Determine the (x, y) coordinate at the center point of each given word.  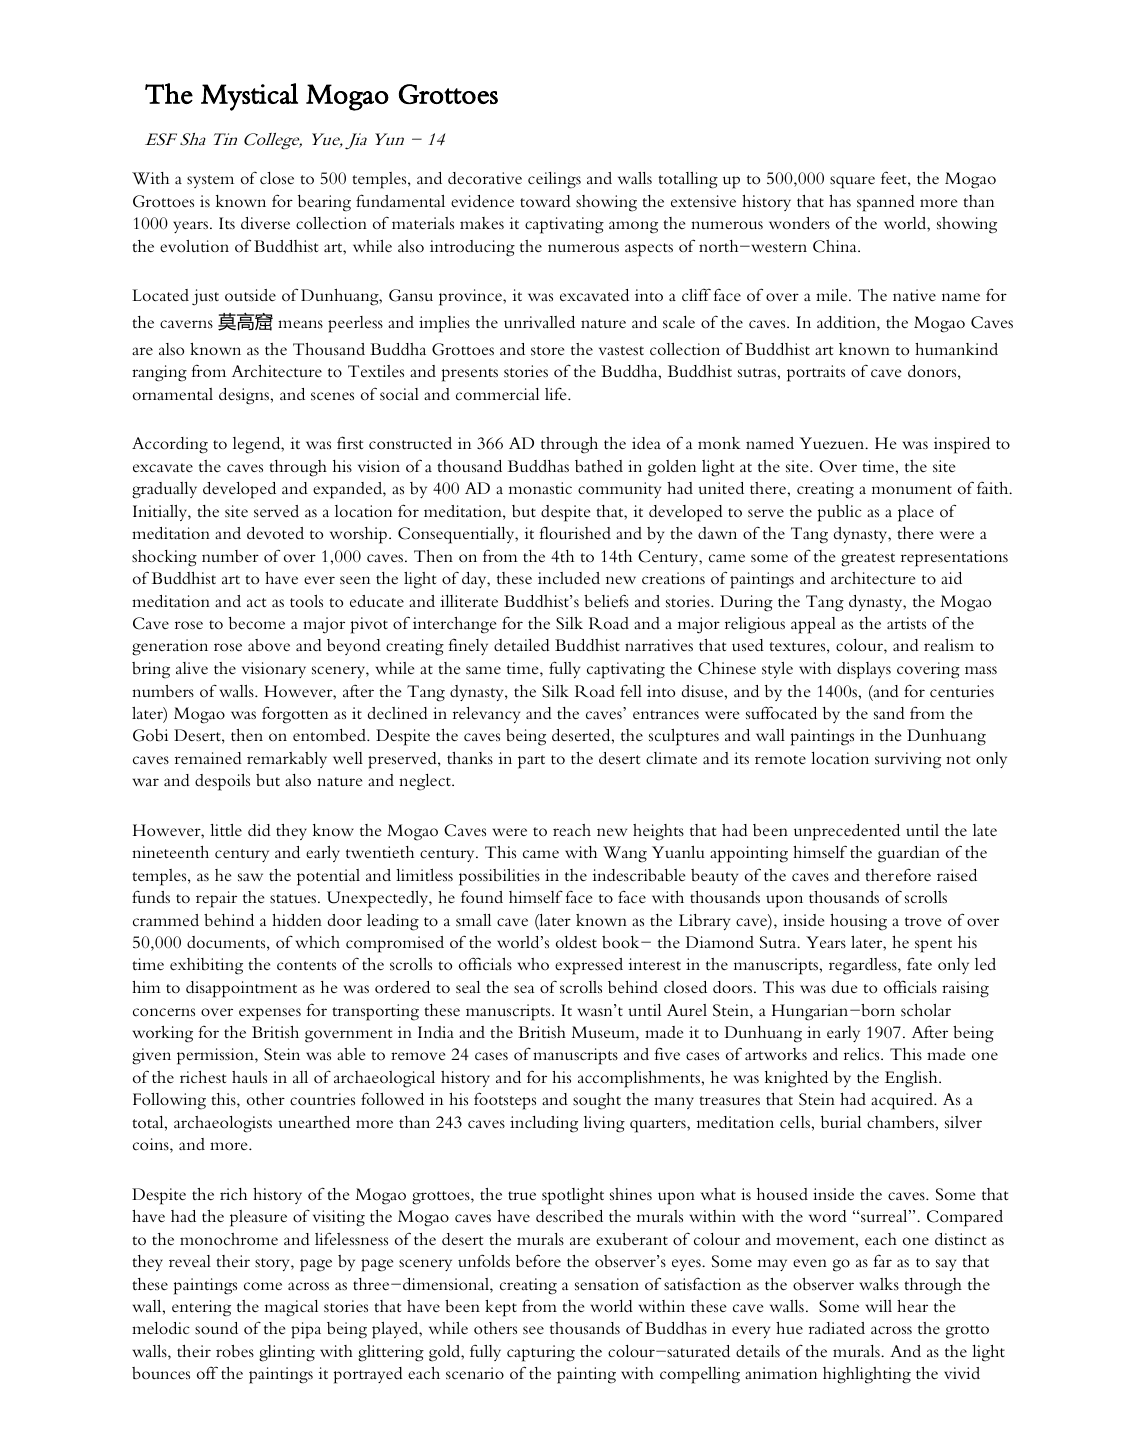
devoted (275, 533)
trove (923, 922)
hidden (297, 920)
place (916, 513)
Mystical (249, 97)
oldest (576, 942)
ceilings (554, 180)
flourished (575, 533)
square (852, 182)
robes (235, 1351)
